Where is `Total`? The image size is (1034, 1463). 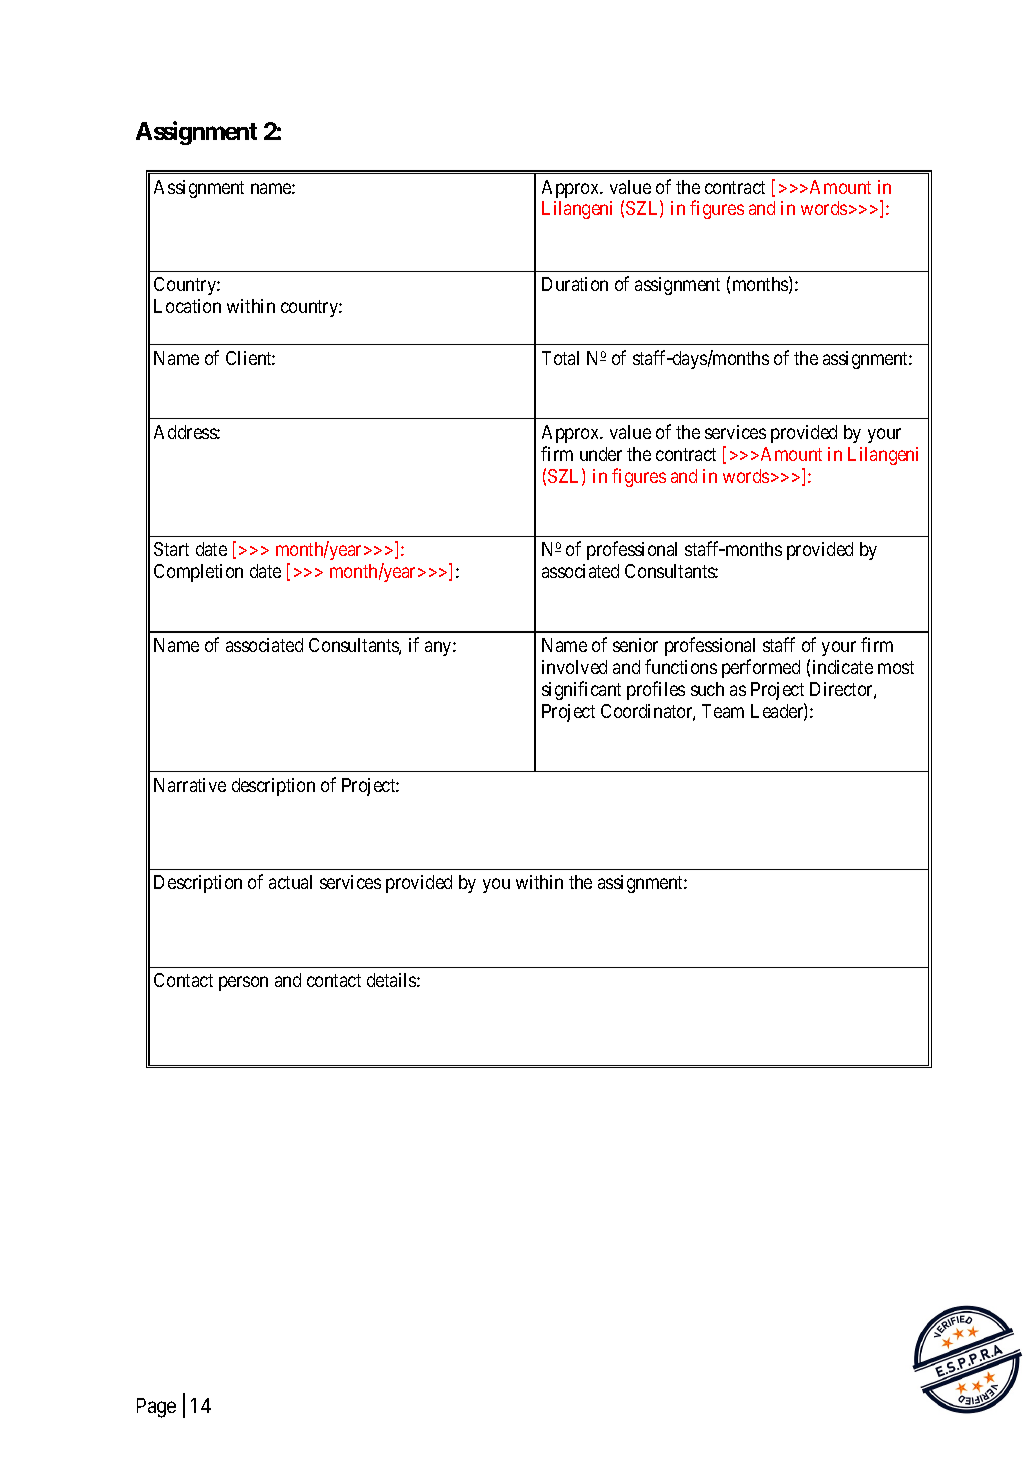 Total is located at coordinates (560, 358).
